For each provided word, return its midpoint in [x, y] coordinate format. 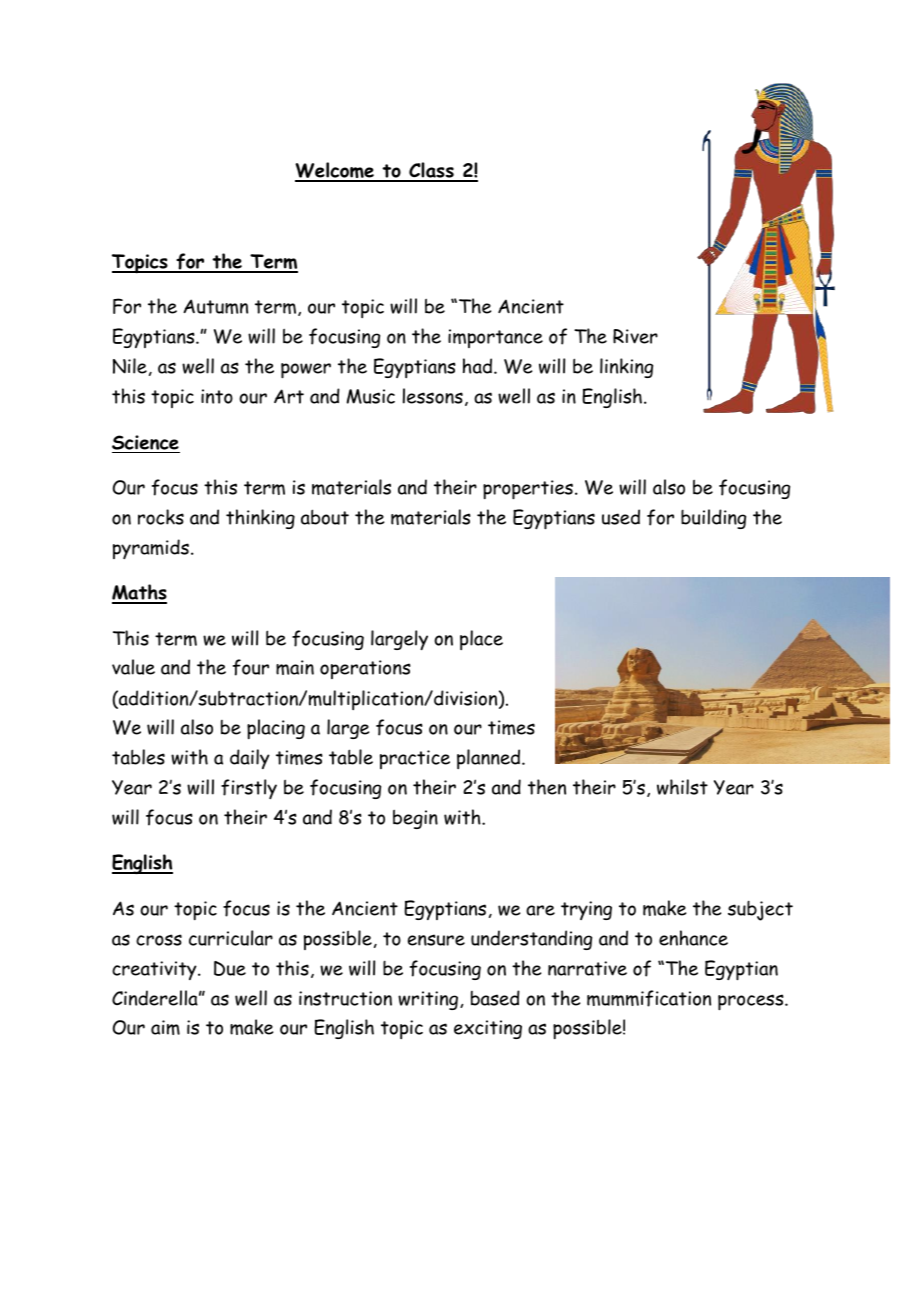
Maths [139, 593]
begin [415, 819]
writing [429, 1000]
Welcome [335, 171]
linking [626, 368]
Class [431, 171]
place [481, 640]
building [713, 519]
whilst [682, 787]
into [217, 396]
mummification [649, 998]
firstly [249, 789]
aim [165, 1027]
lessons [433, 396]
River [635, 336]
